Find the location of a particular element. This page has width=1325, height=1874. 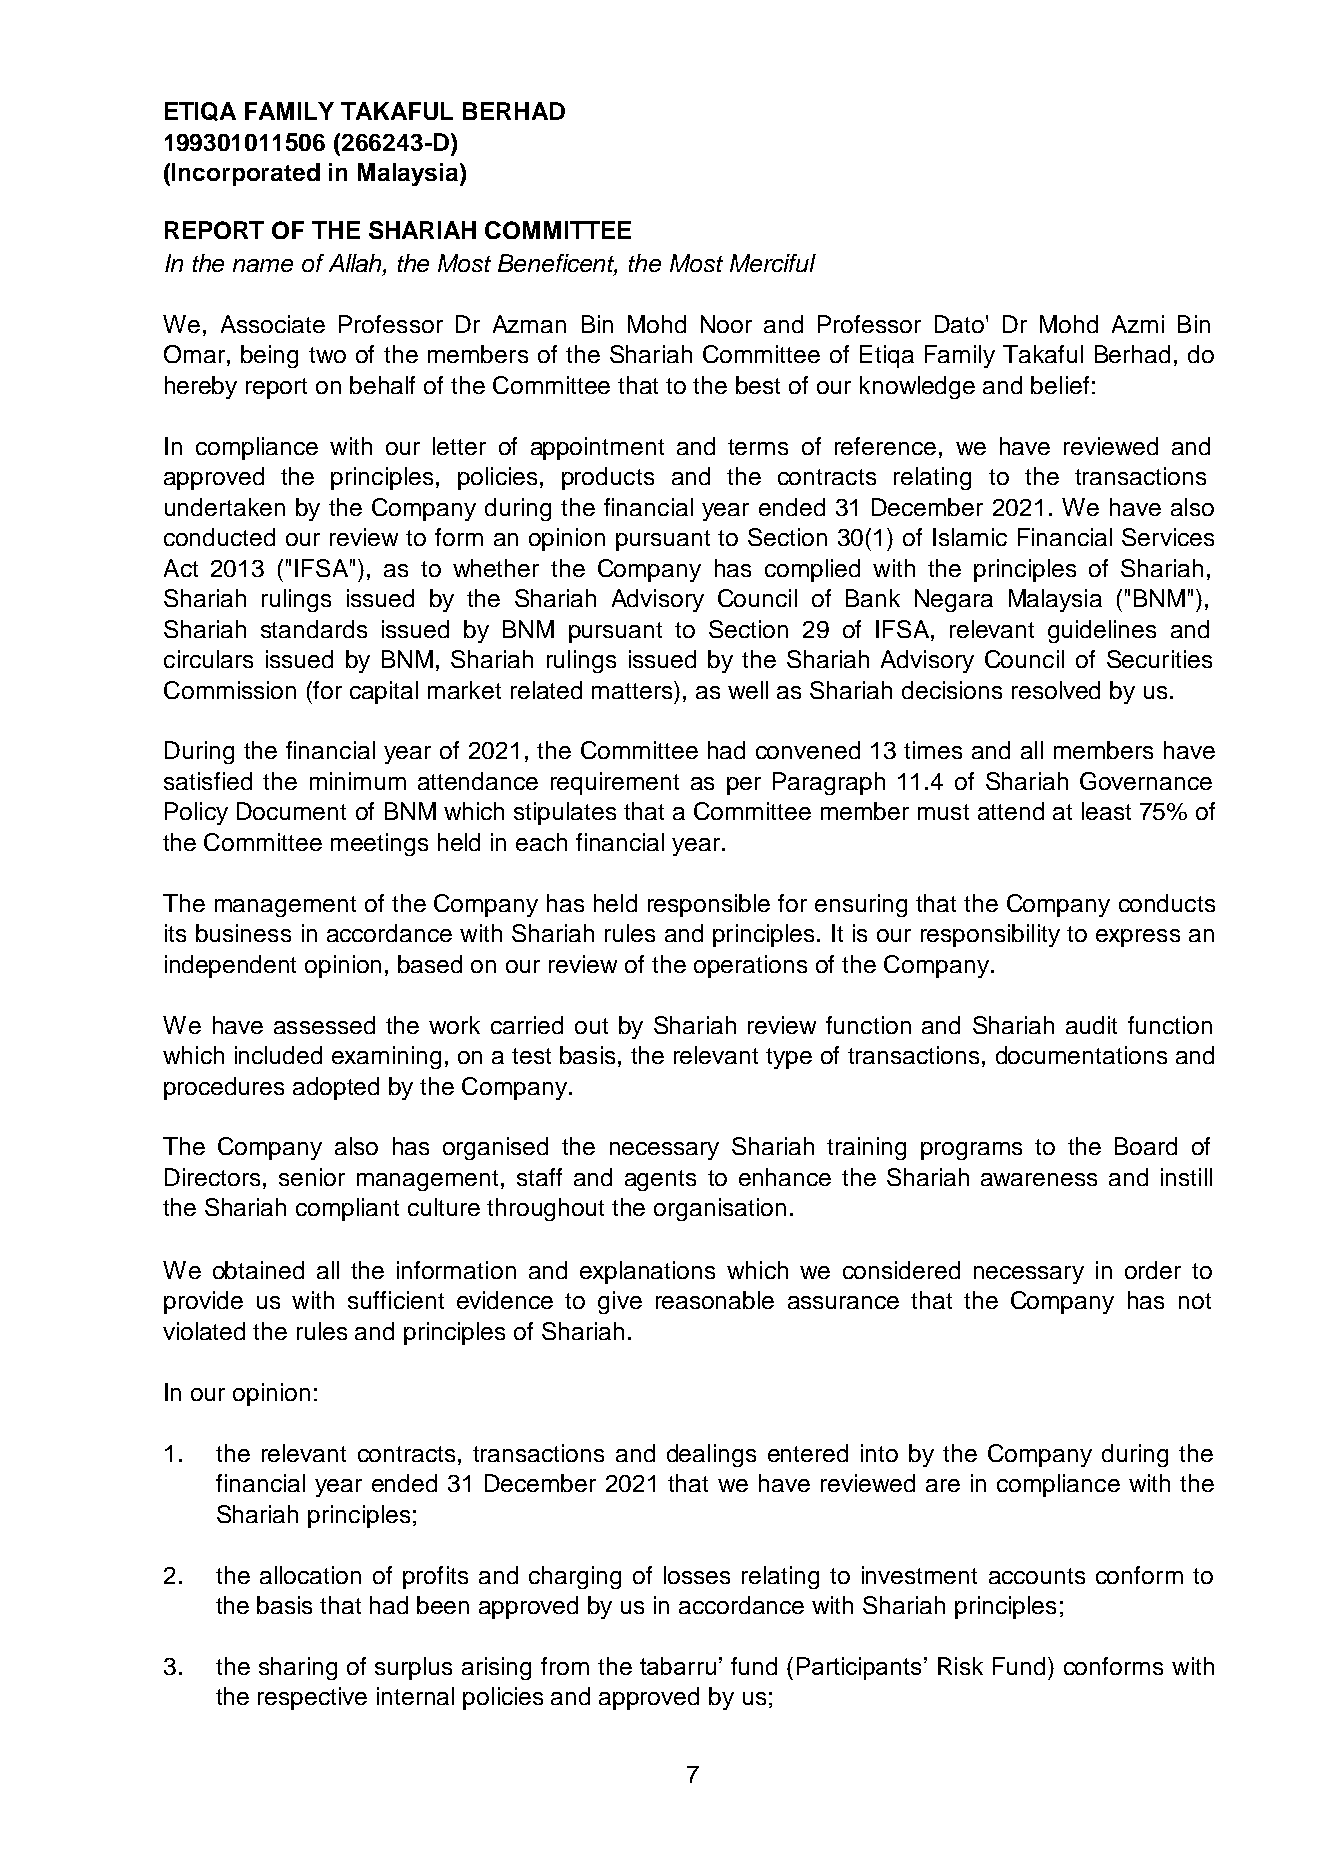

capital is located at coordinates (384, 692).
